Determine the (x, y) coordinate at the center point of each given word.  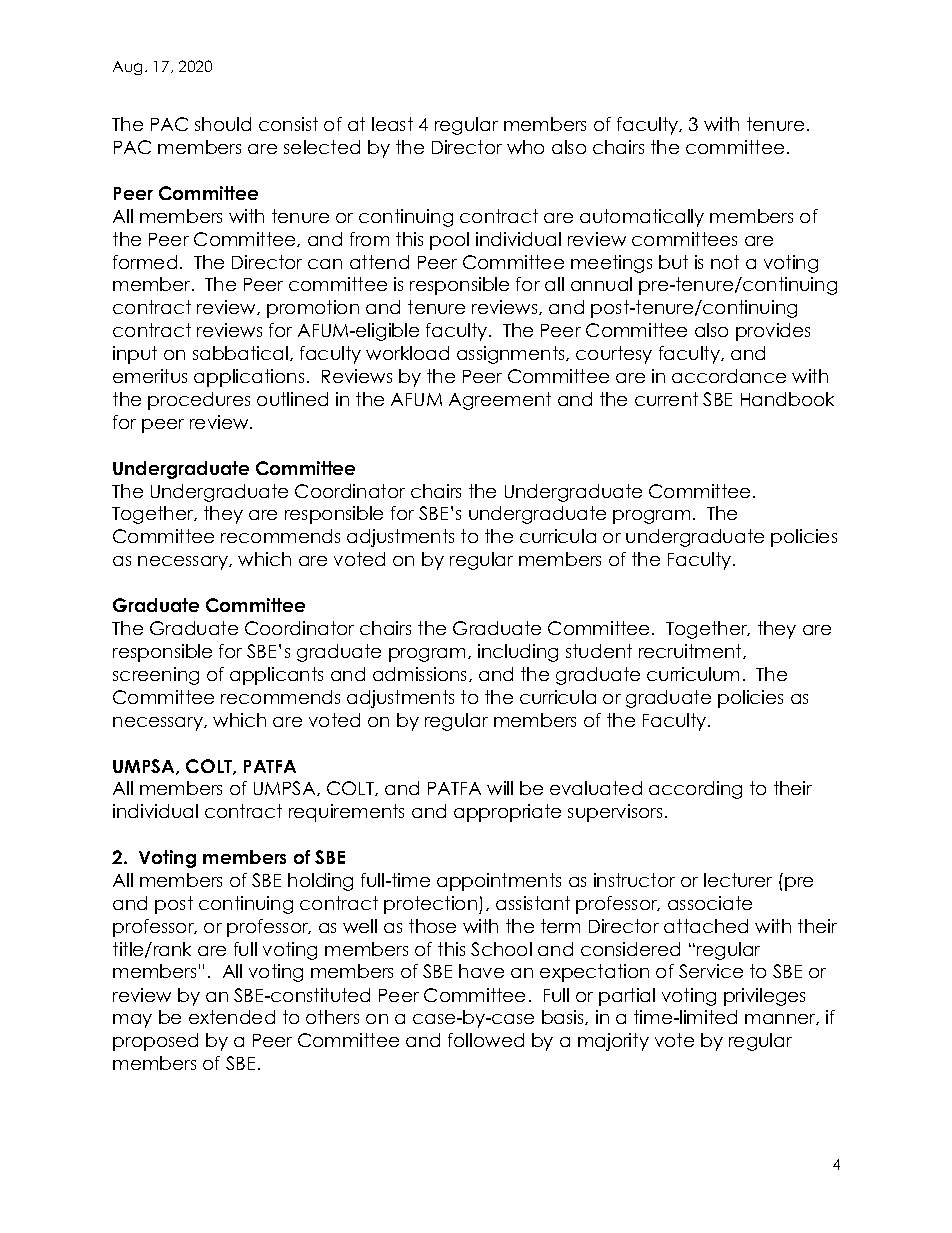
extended (232, 1017)
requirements (346, 813)
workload (407, 353)
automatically (642, 218)
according (695, 790)
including (518, 653)
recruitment (691, 651)
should (223, 124)
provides (773, 332)
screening (156, 676)
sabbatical (240, 353)
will (500, 788)
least (392, 124)
